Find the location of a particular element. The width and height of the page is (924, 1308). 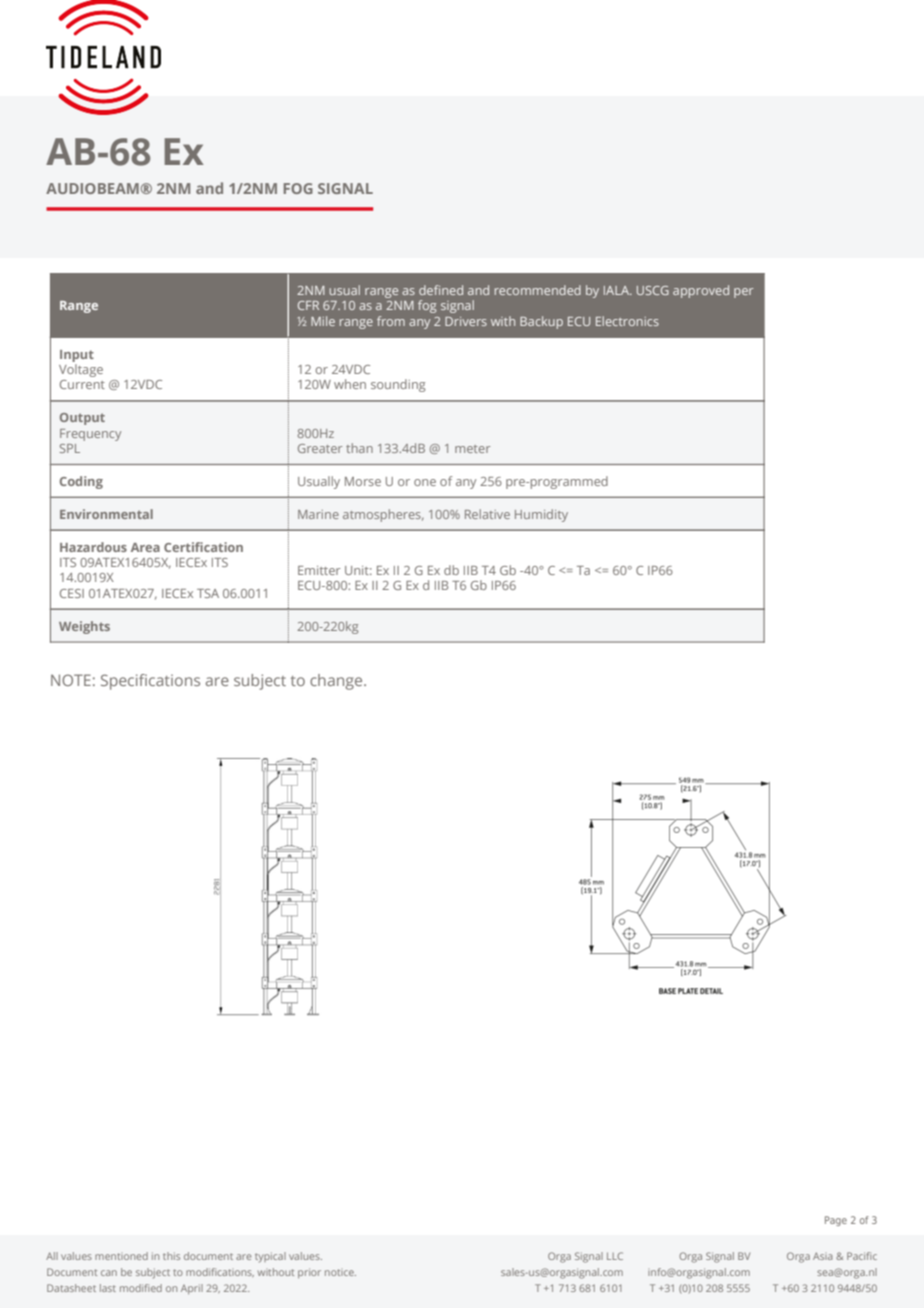

LLC is located at coordinates (615, 1256).
